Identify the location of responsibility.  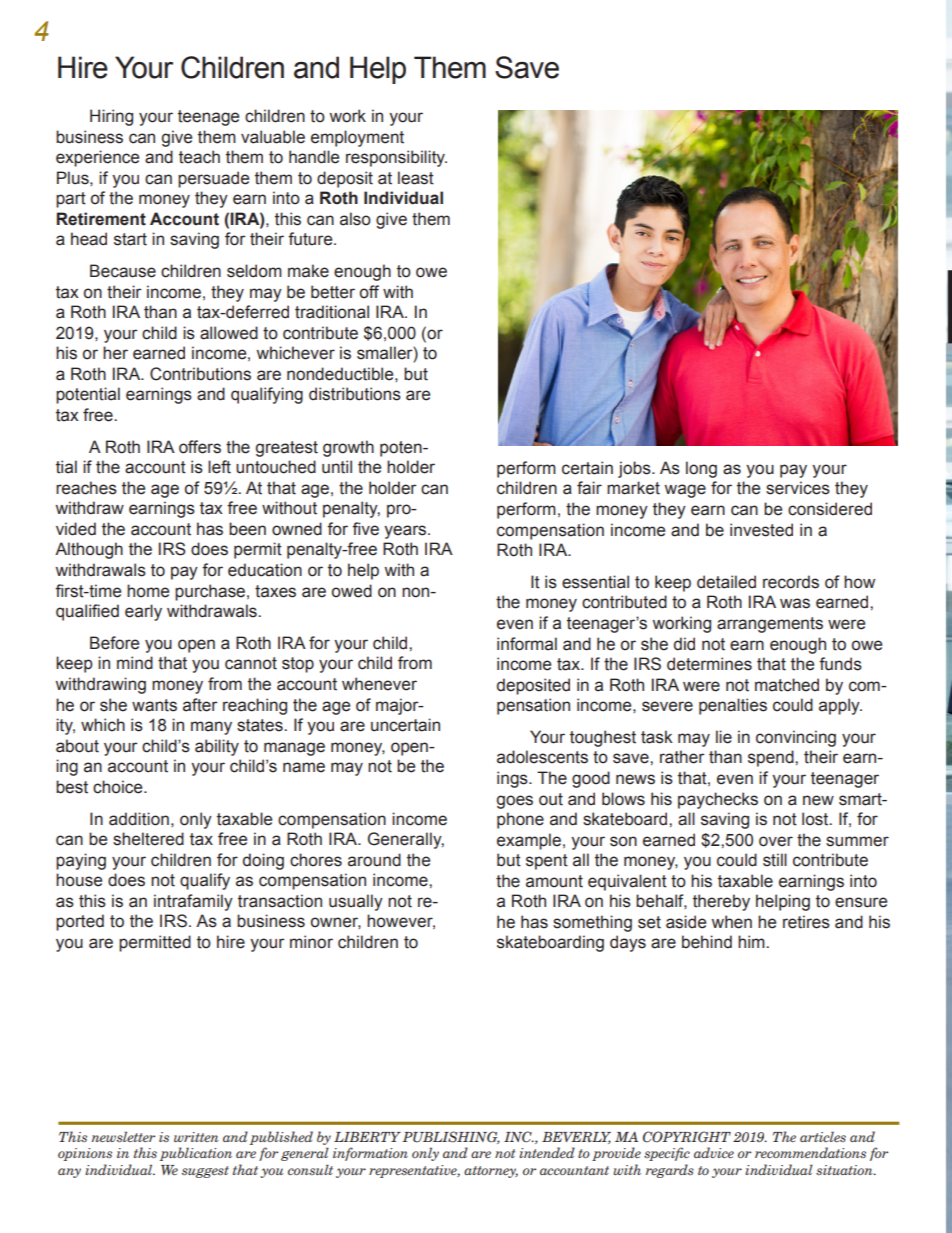
(396, 158).
